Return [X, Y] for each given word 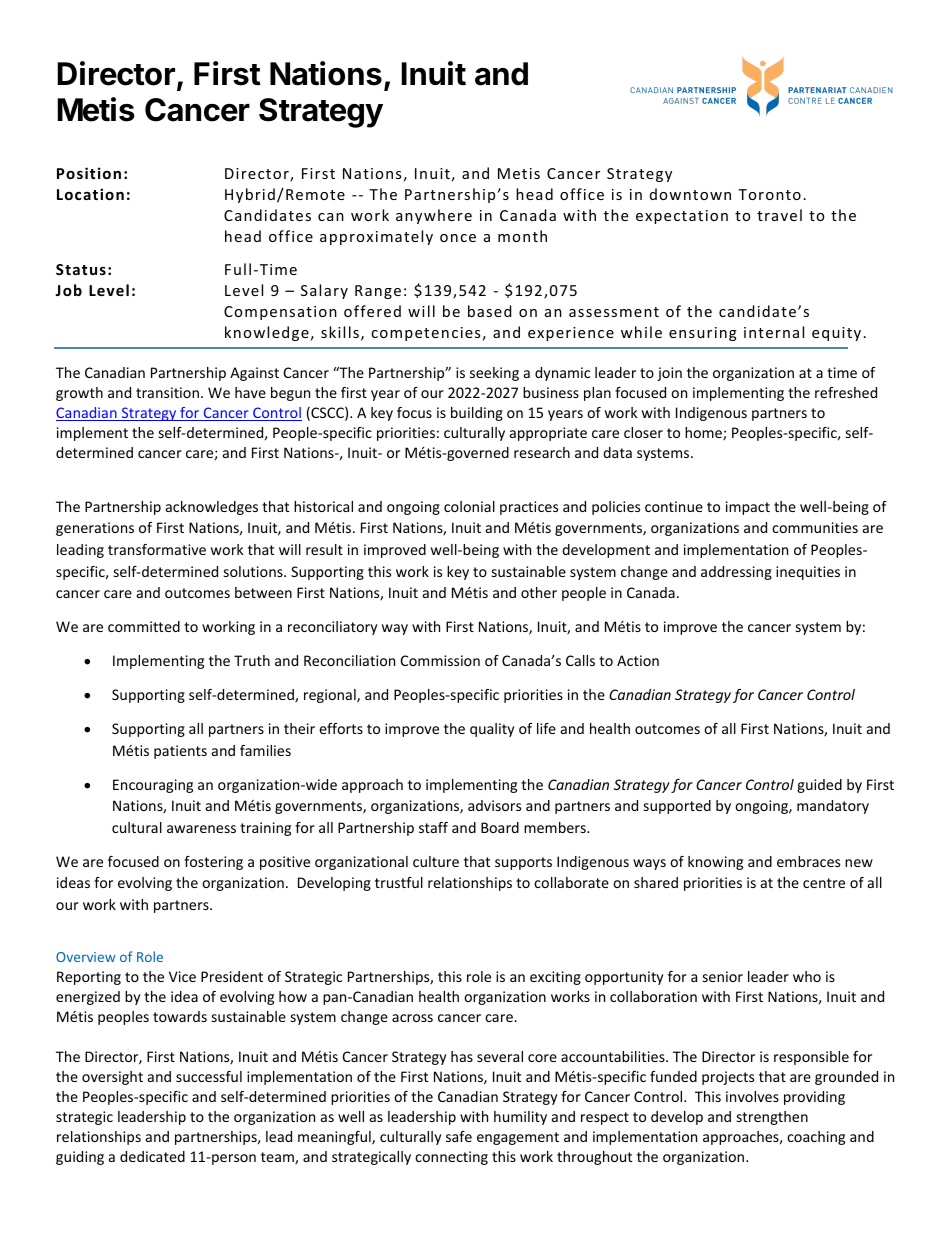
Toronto [769, 194]
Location [90, 194]
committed [144, 626]
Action [638, 660]
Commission [440, 660]
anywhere [434, 216]
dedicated [152, 1156]
